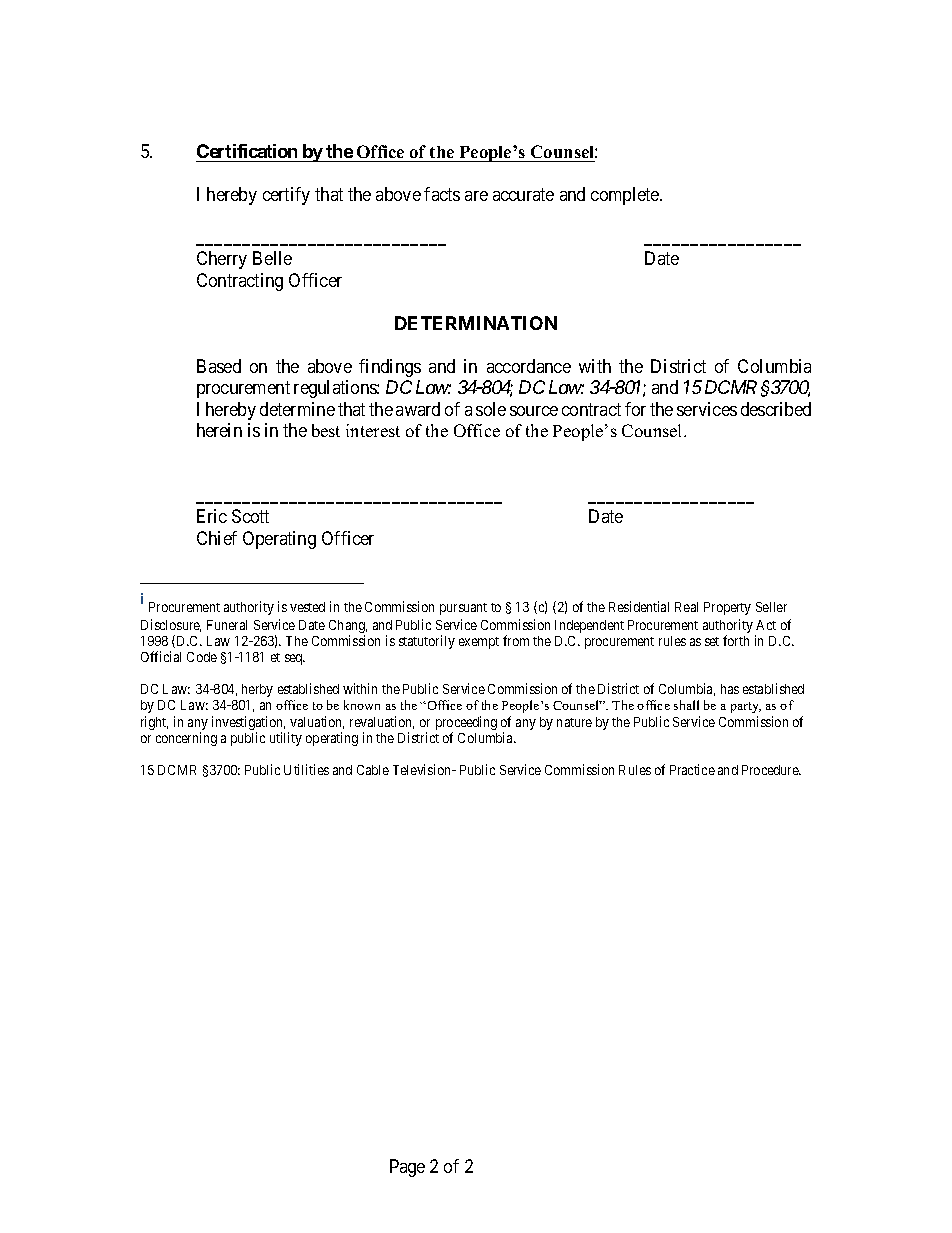 Image resolution: width=952 pixels, height=1233 pixels. I want to click on Practice, so click(692, 769).
